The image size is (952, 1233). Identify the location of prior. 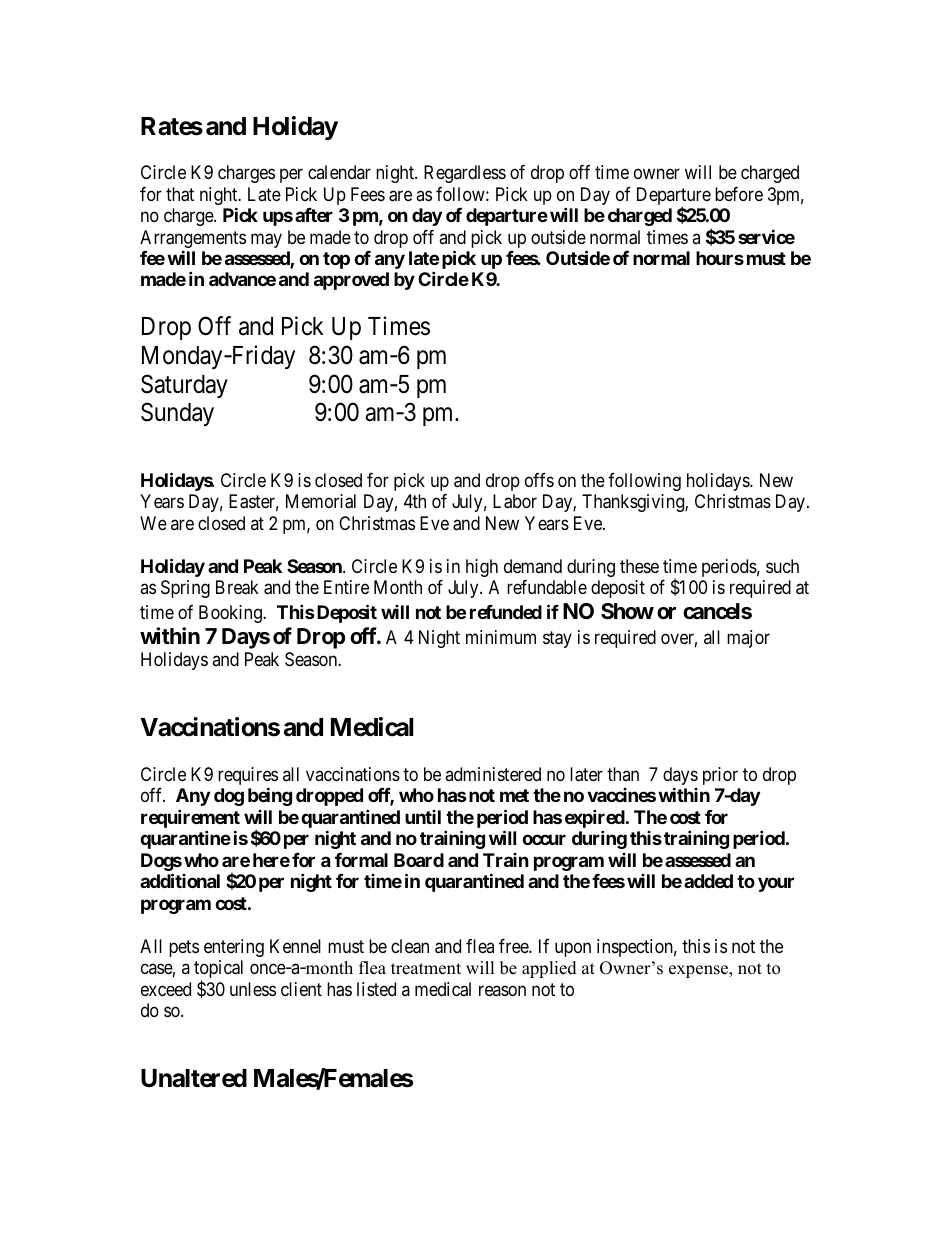
(720, 776).
